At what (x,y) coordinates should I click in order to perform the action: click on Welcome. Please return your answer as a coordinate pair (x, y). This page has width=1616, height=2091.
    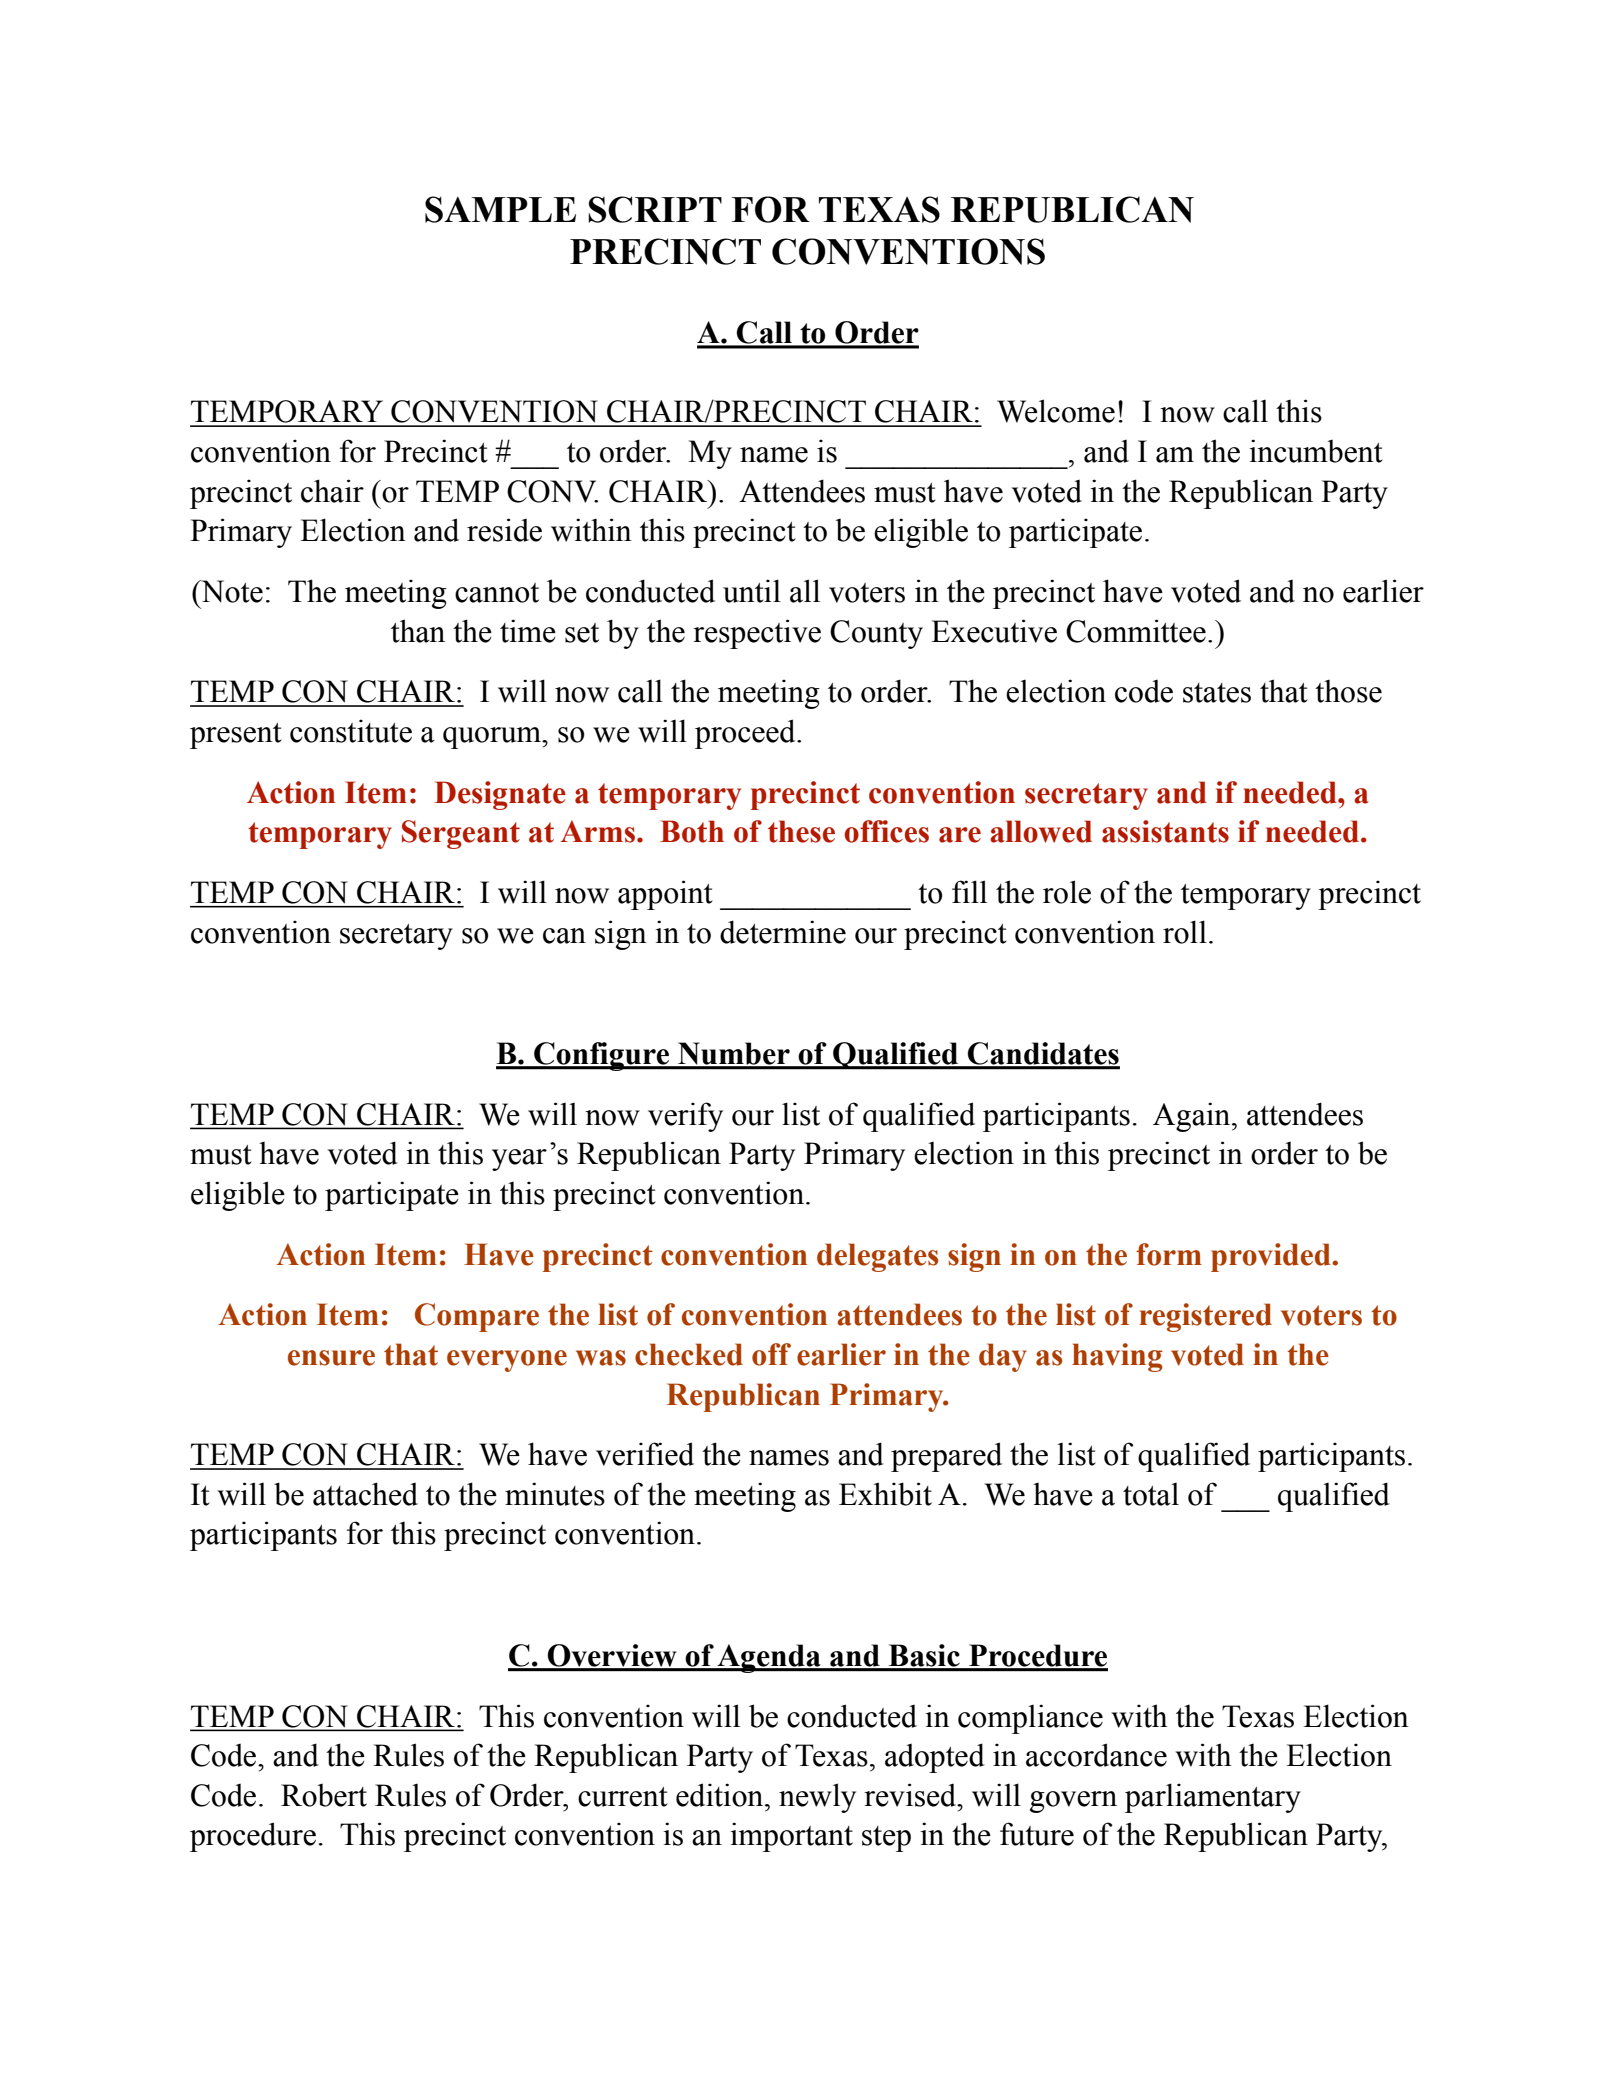
    Looking at the image, I should click on (1056, 411).
